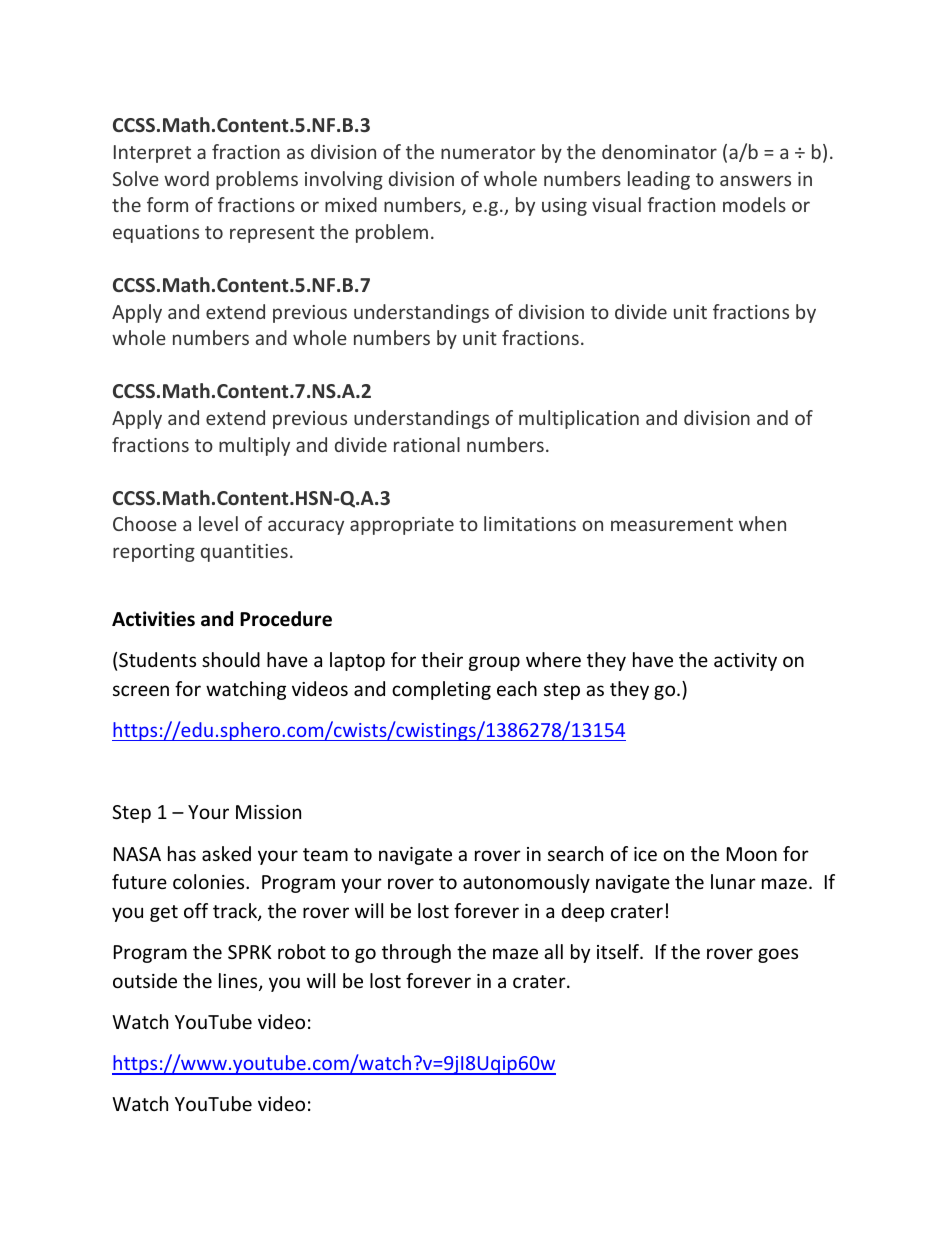  Describe the element at coordinates (659, 180) in the screenshot. I see `leading` at that location.
